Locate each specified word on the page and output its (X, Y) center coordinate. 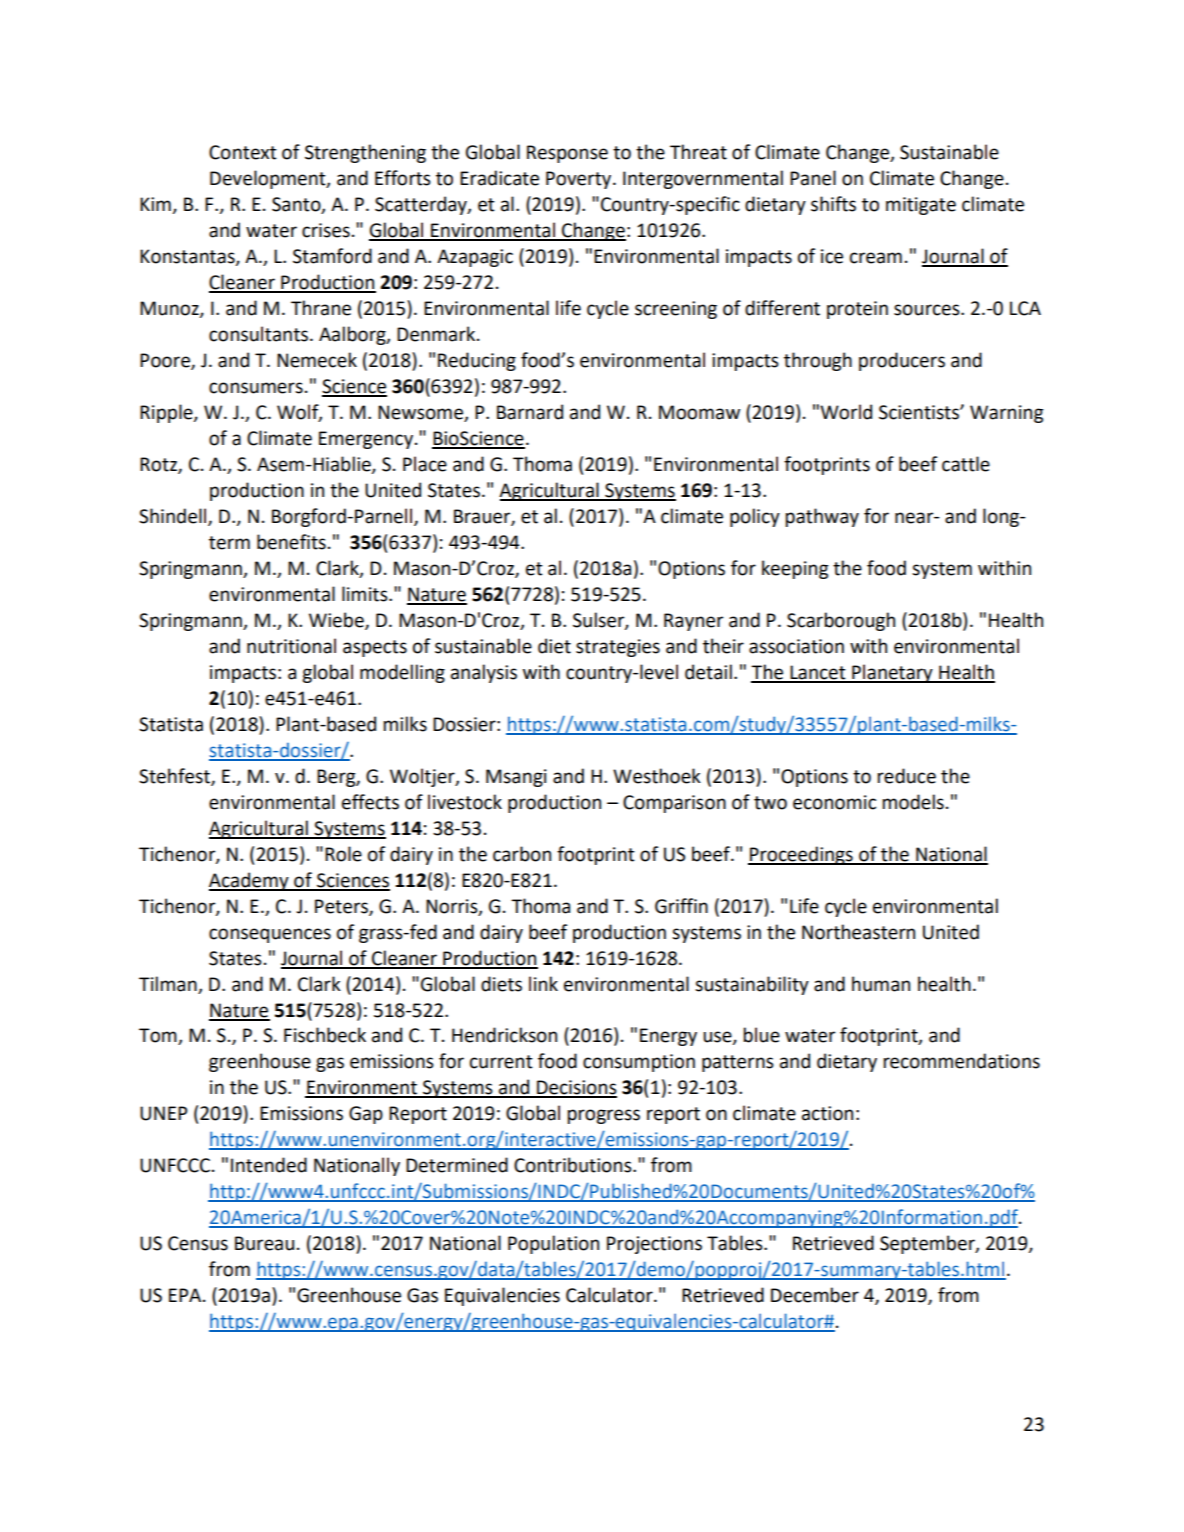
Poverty (580, 180)
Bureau (264, 1243)
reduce (907, 776)
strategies (618, 648)
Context (243, 152)
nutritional (291, 646)
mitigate (921, 206)
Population (553, 1244)
